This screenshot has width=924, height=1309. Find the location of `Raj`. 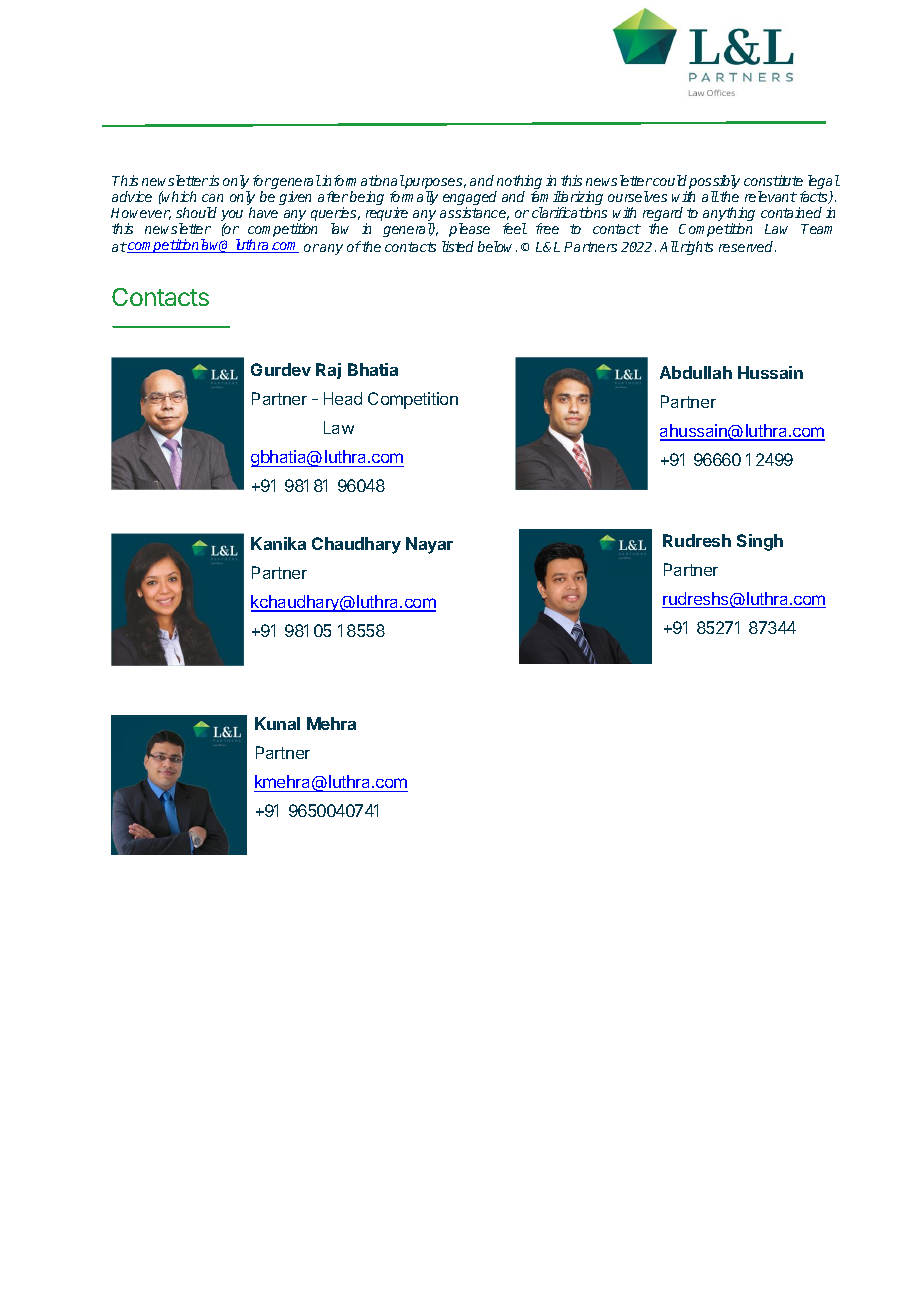

Raj is located at coordinates (328, 371).
